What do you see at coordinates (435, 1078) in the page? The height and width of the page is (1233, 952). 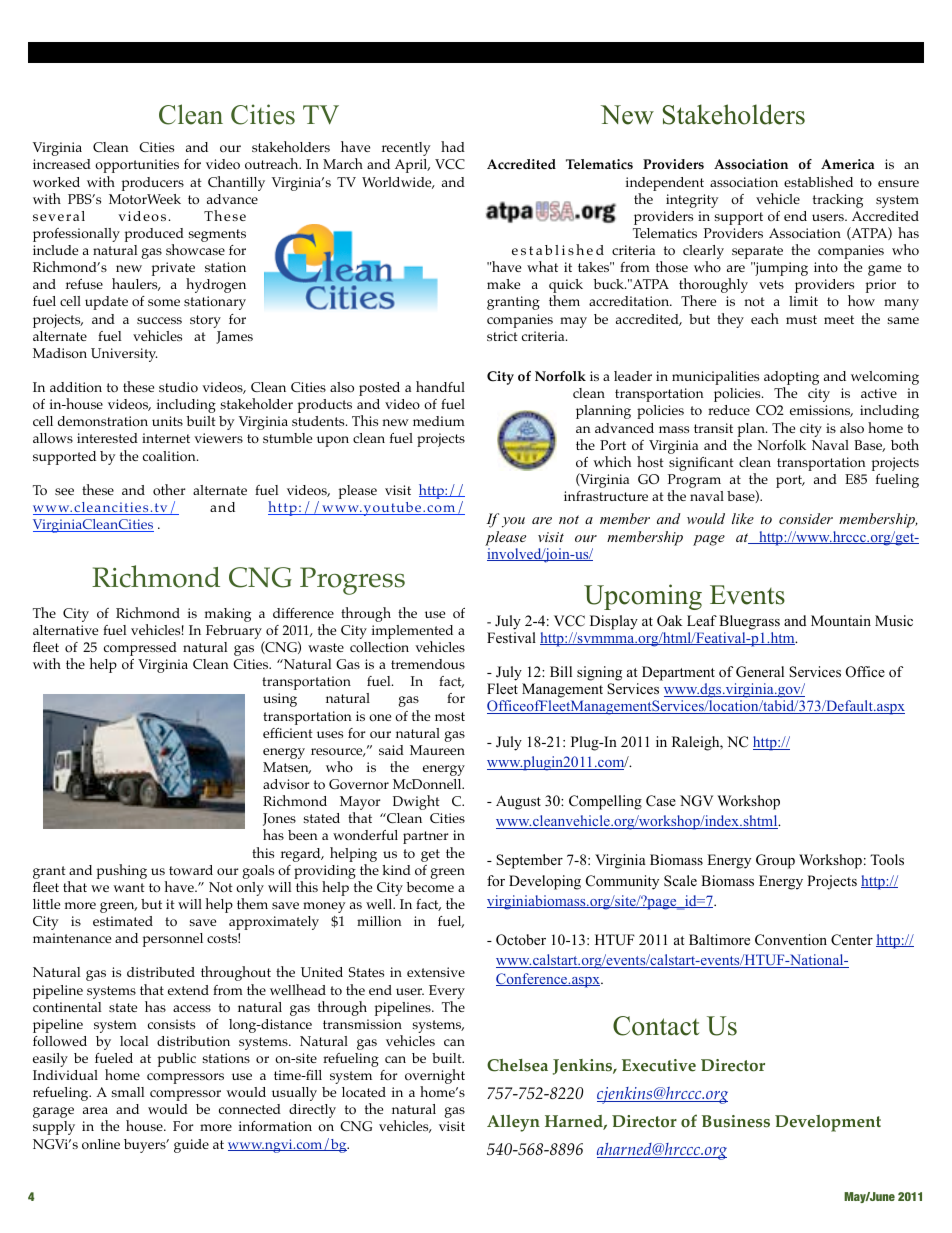 I see `overnight` at bounding box center [435, 1078].
